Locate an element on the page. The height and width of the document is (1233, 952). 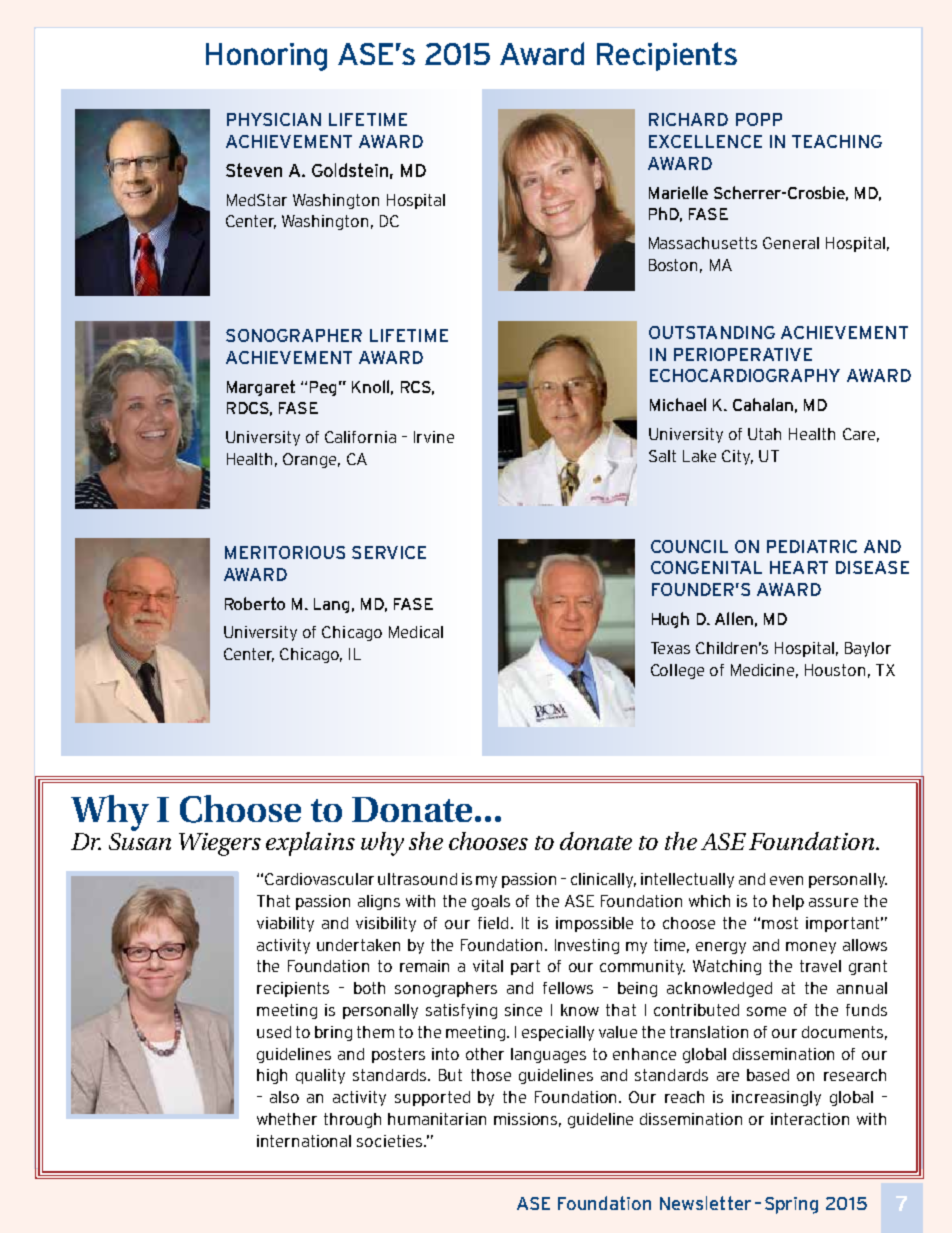
interaction is located at coordinates (810, 1119).
